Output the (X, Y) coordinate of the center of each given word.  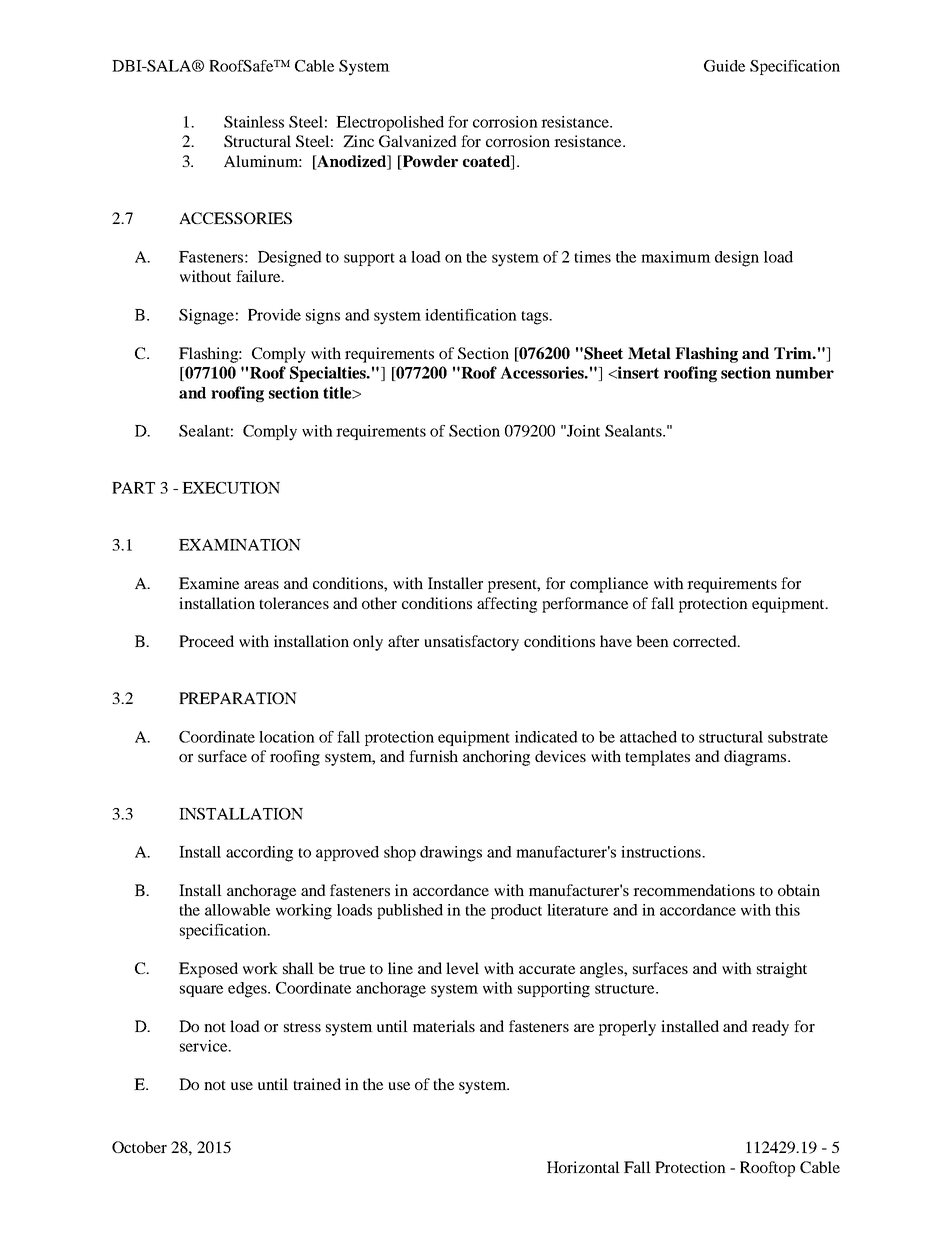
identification (471, 315)
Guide (724, 66)
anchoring (496, 758)
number (805, 373)
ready (770, 1028)
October (139, 1147)
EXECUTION (231, 488)
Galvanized (418, 141)
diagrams (756, 758)
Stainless (254, 122)
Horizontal (583, 1167)
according (259, 854)
